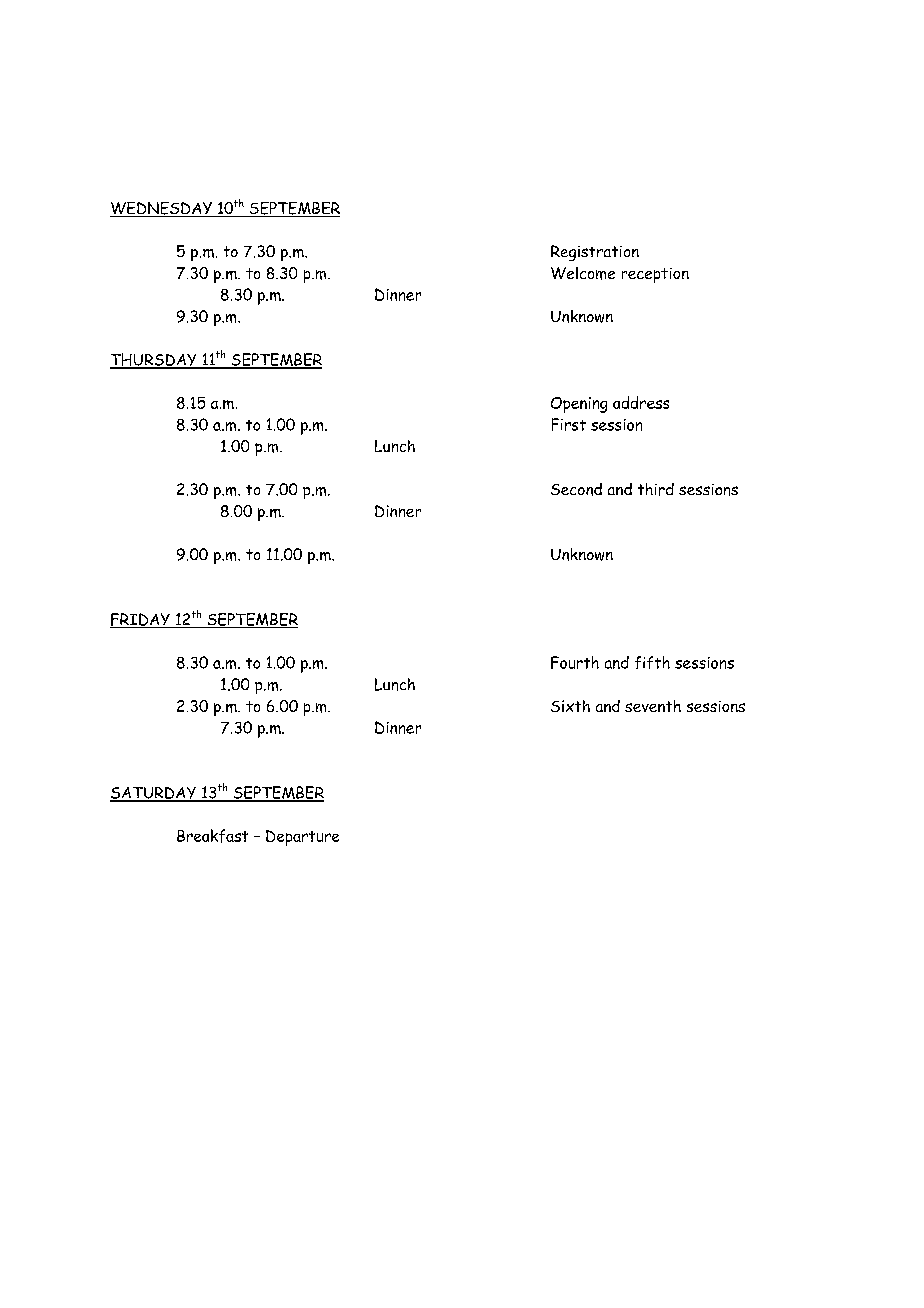 The image size is (924, 1308). Describe the element at coordinates (583, 273) in the screenshot. I see `Welcome` at that location.
